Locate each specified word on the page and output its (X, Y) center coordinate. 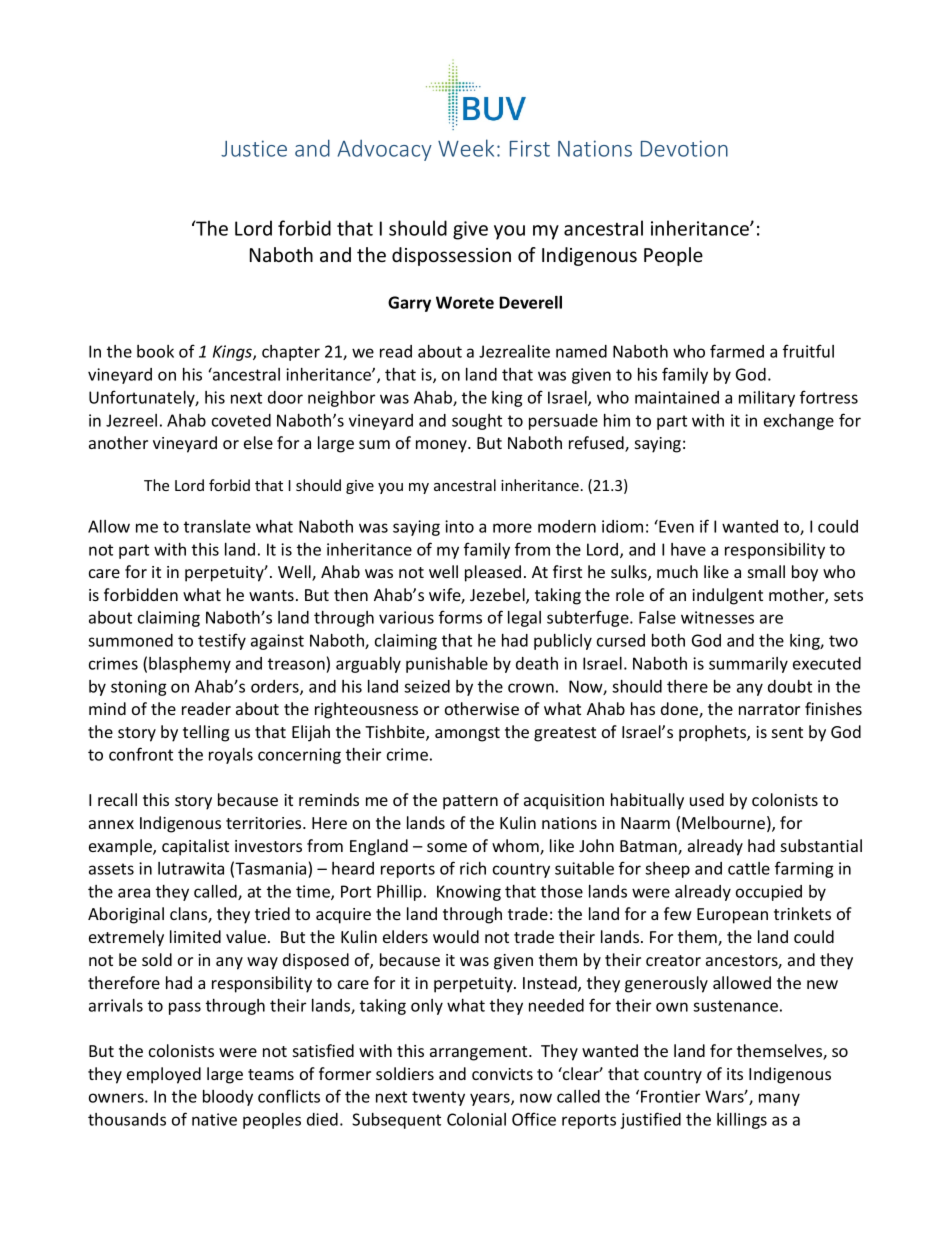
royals (231, 756)
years (491, 1099)
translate (217, 526)
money (442, 446)
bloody (228, 1098)
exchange (799, 422)
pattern (470, 802)
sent (787, 732)
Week (466, 148)
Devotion (684, 148)
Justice (254, 148)
